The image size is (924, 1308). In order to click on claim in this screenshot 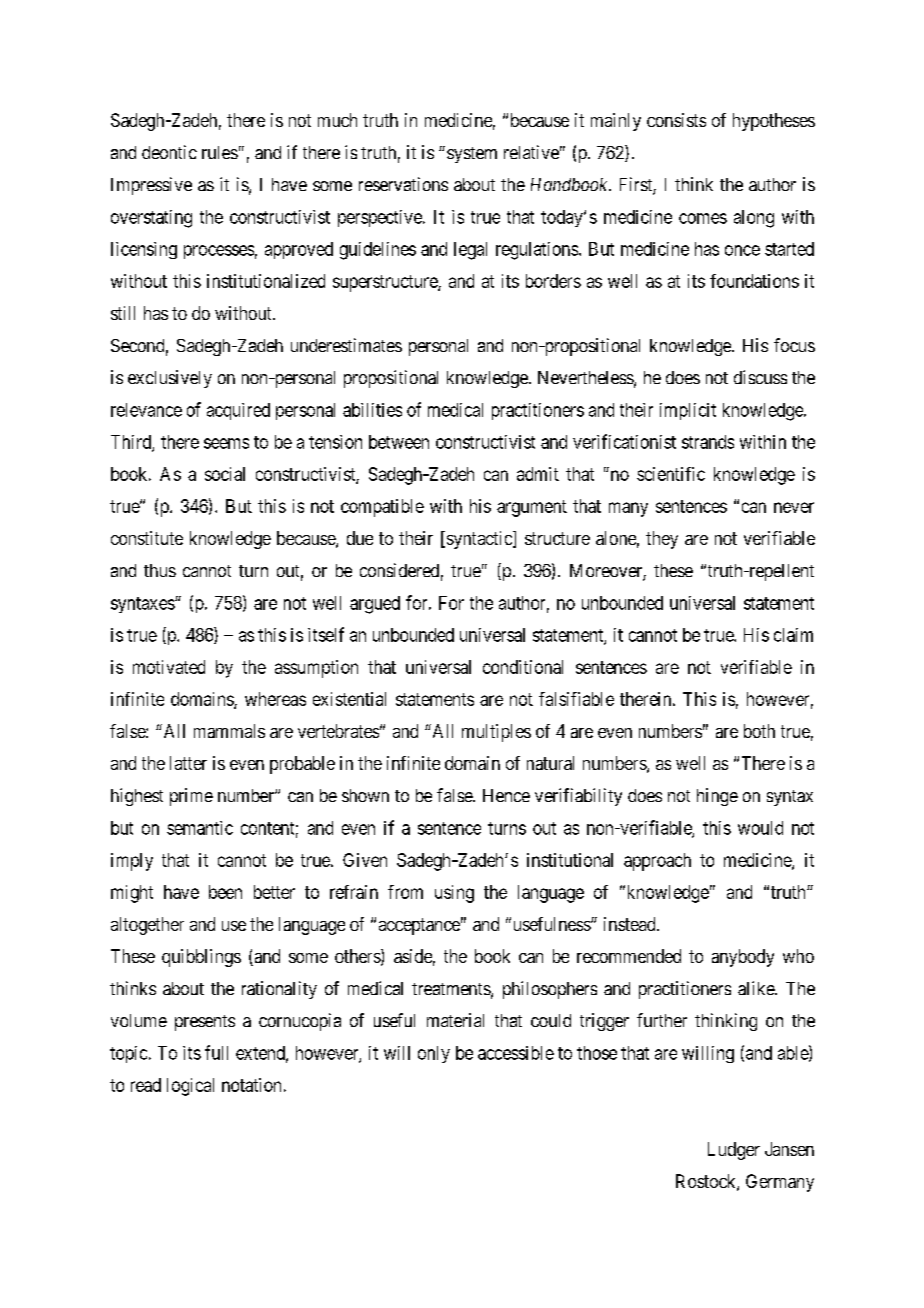, I will do `click(793, 635)`.
